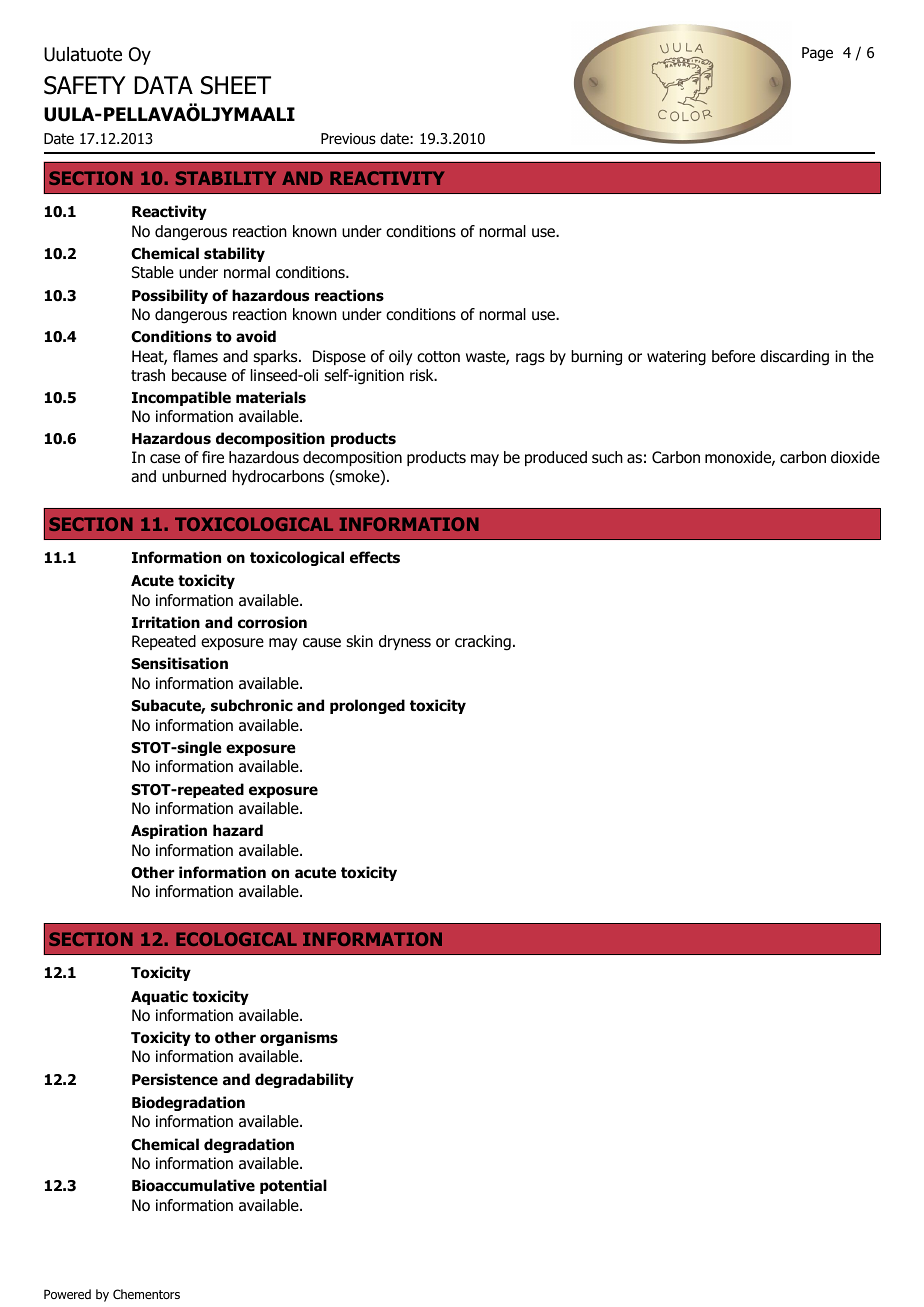 Image resolution: width=924 pixels, height=1307 pixels. Describe the element at coordinates (348, 139) in the screenshot. I see `Previous` at that location.
